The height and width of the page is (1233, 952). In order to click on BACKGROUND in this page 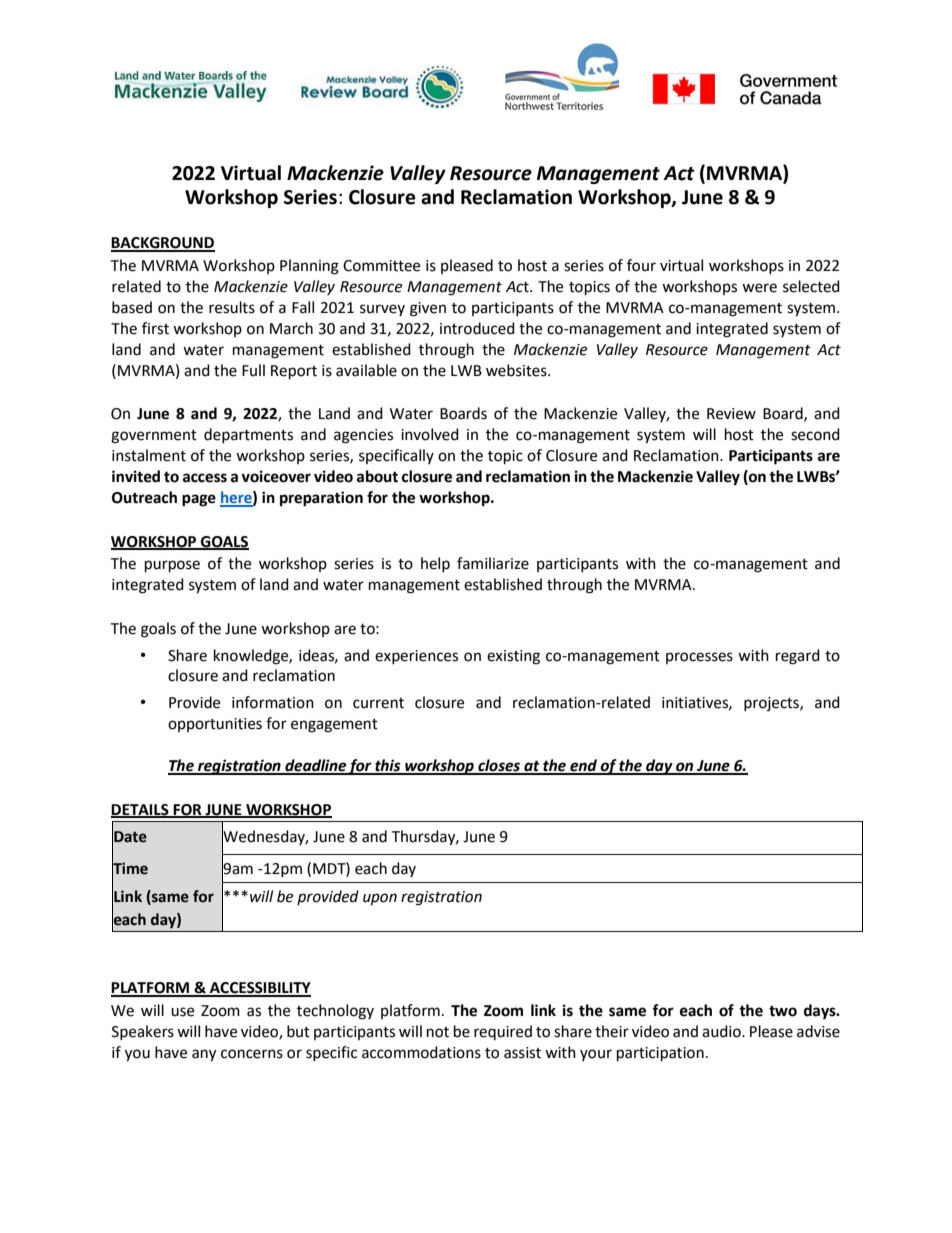, I will do `click(163, 244)`.
